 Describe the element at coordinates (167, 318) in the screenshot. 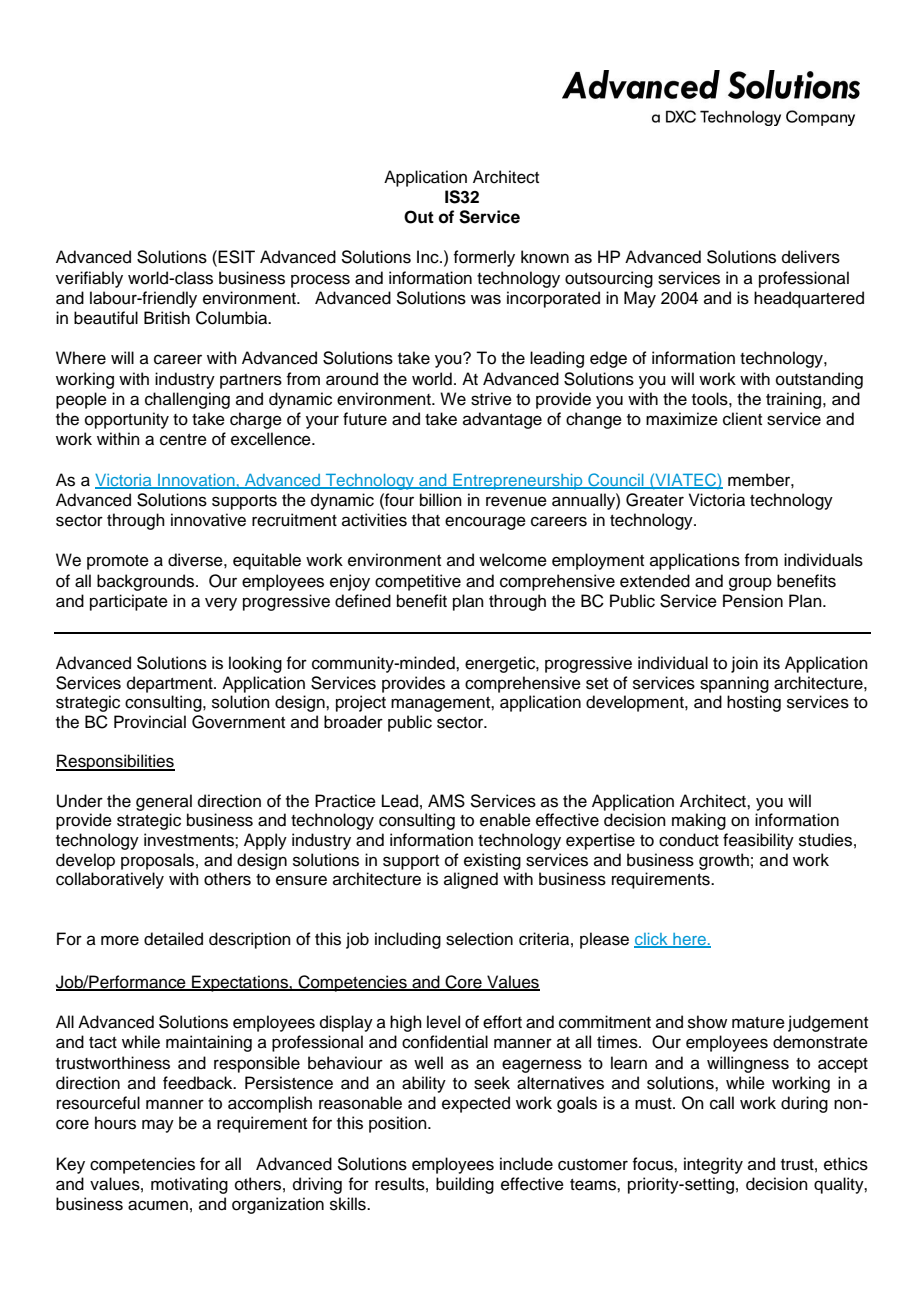

I see `British` at that location.
